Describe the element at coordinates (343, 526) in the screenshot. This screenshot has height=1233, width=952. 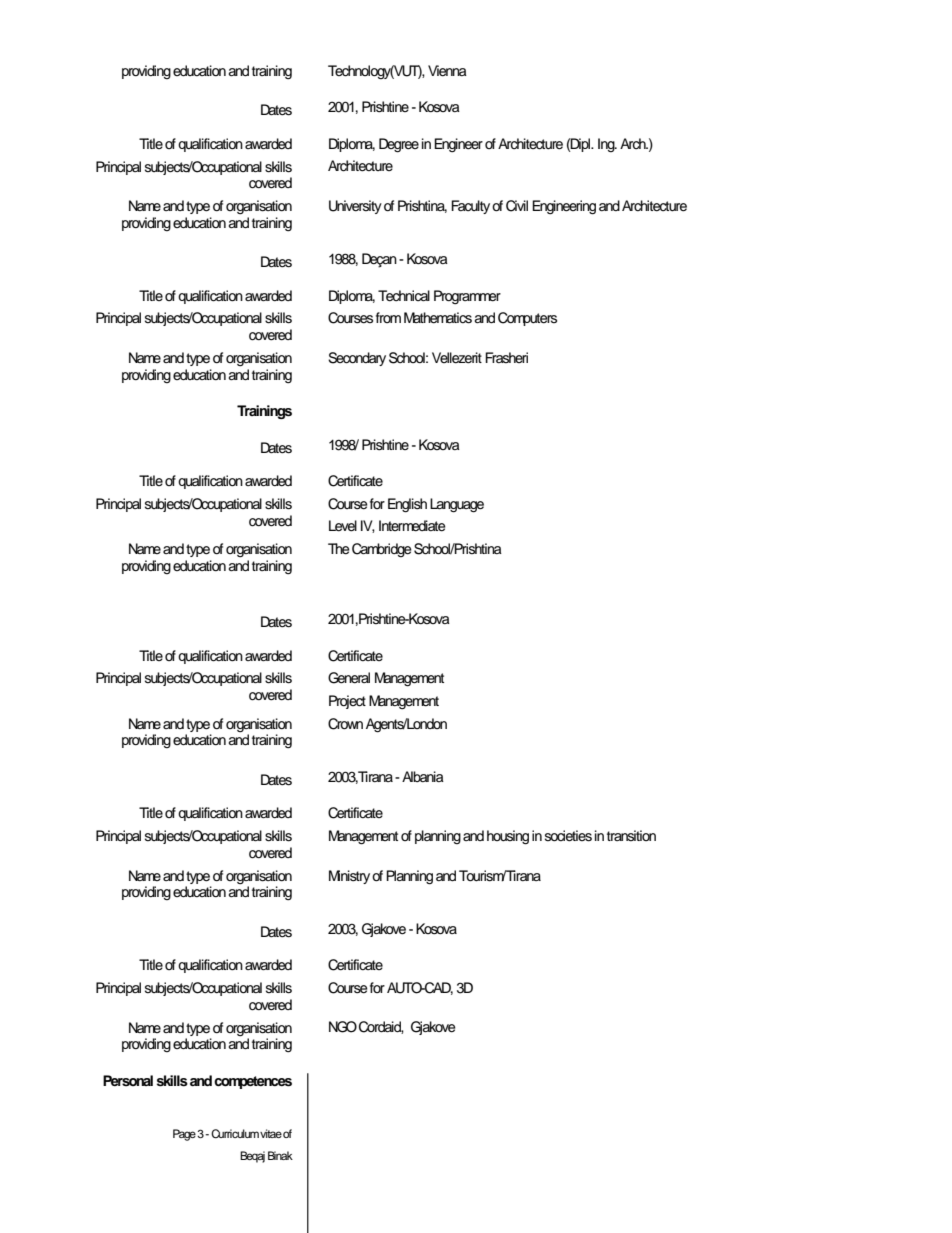
I see `Level` at that location.
